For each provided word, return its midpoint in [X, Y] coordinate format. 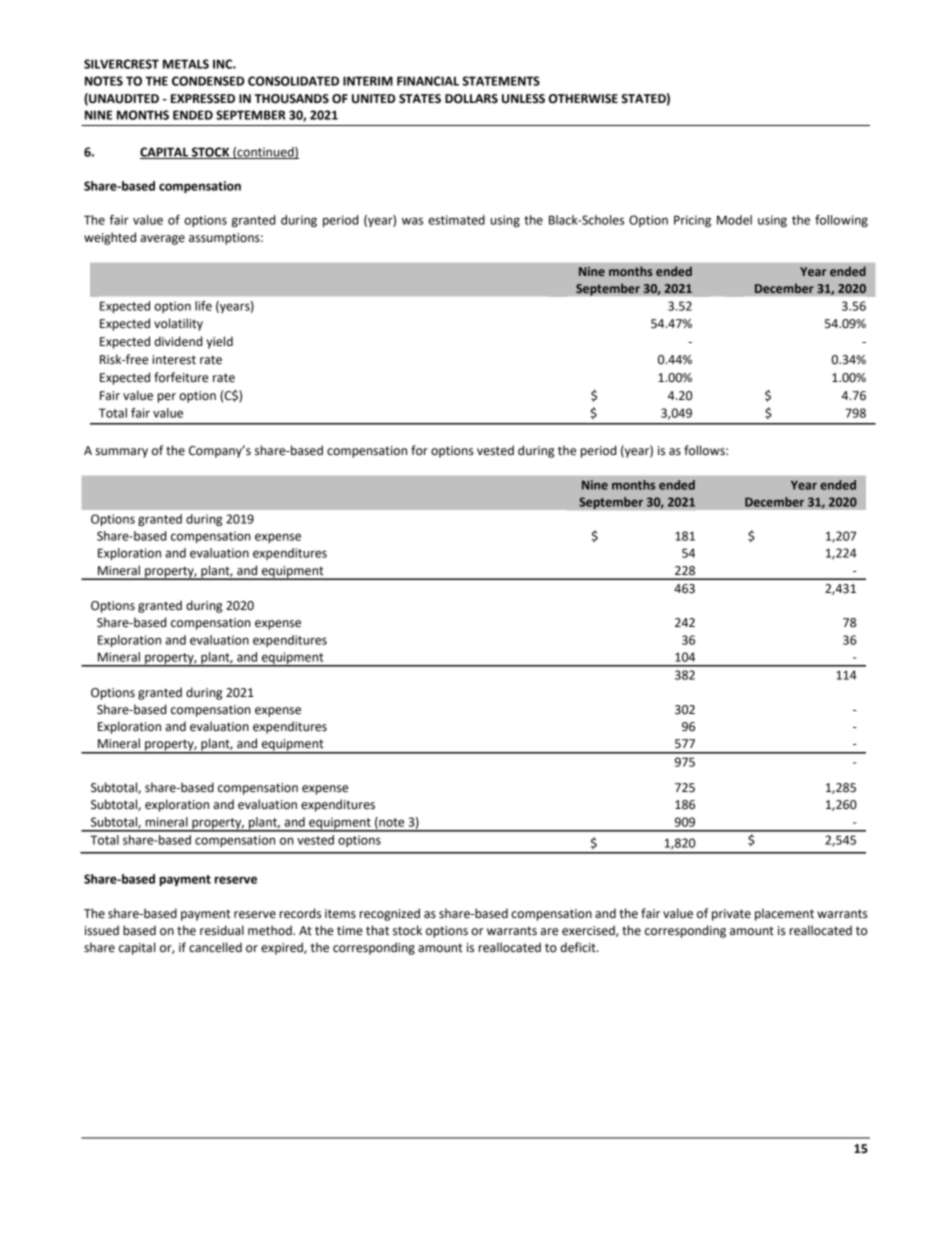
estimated [456, 220]
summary [121, 453]
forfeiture [181, 377]
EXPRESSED [203, 99]
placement [784, 914]
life [203, 306]
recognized [390, 914]
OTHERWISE [583, 99]
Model [734, 220]
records [300, 913]
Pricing [692, 221]
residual [222, 930]
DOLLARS [471, 99]
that [377, 930]
